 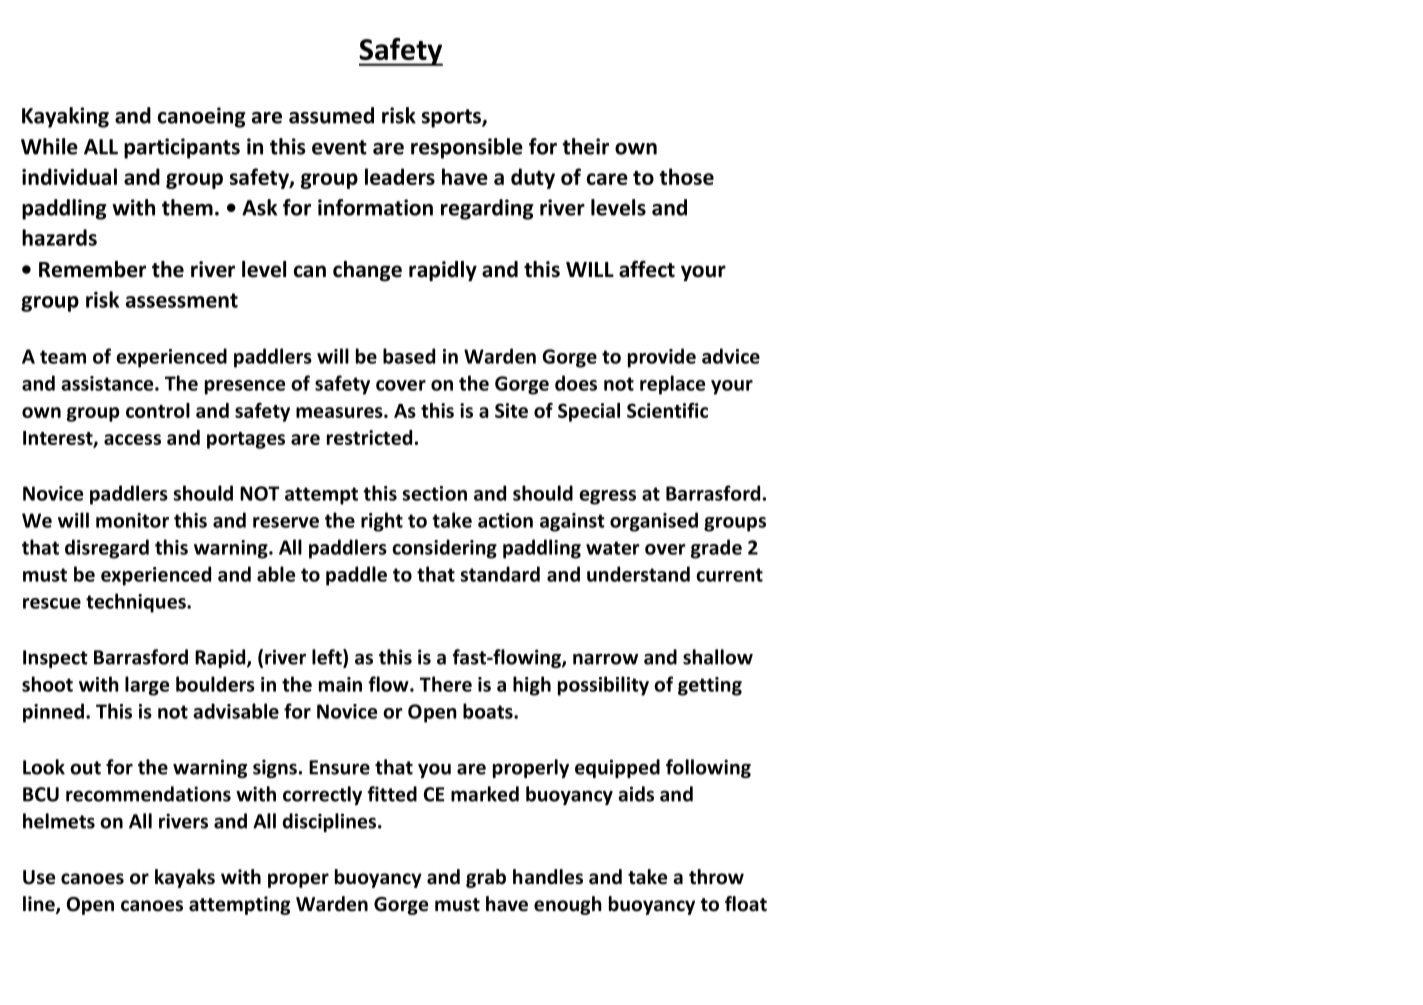 What do you see at coordinates (182, 148) in the screenshot?
I see `participants` at bounding box center [182, 148].
